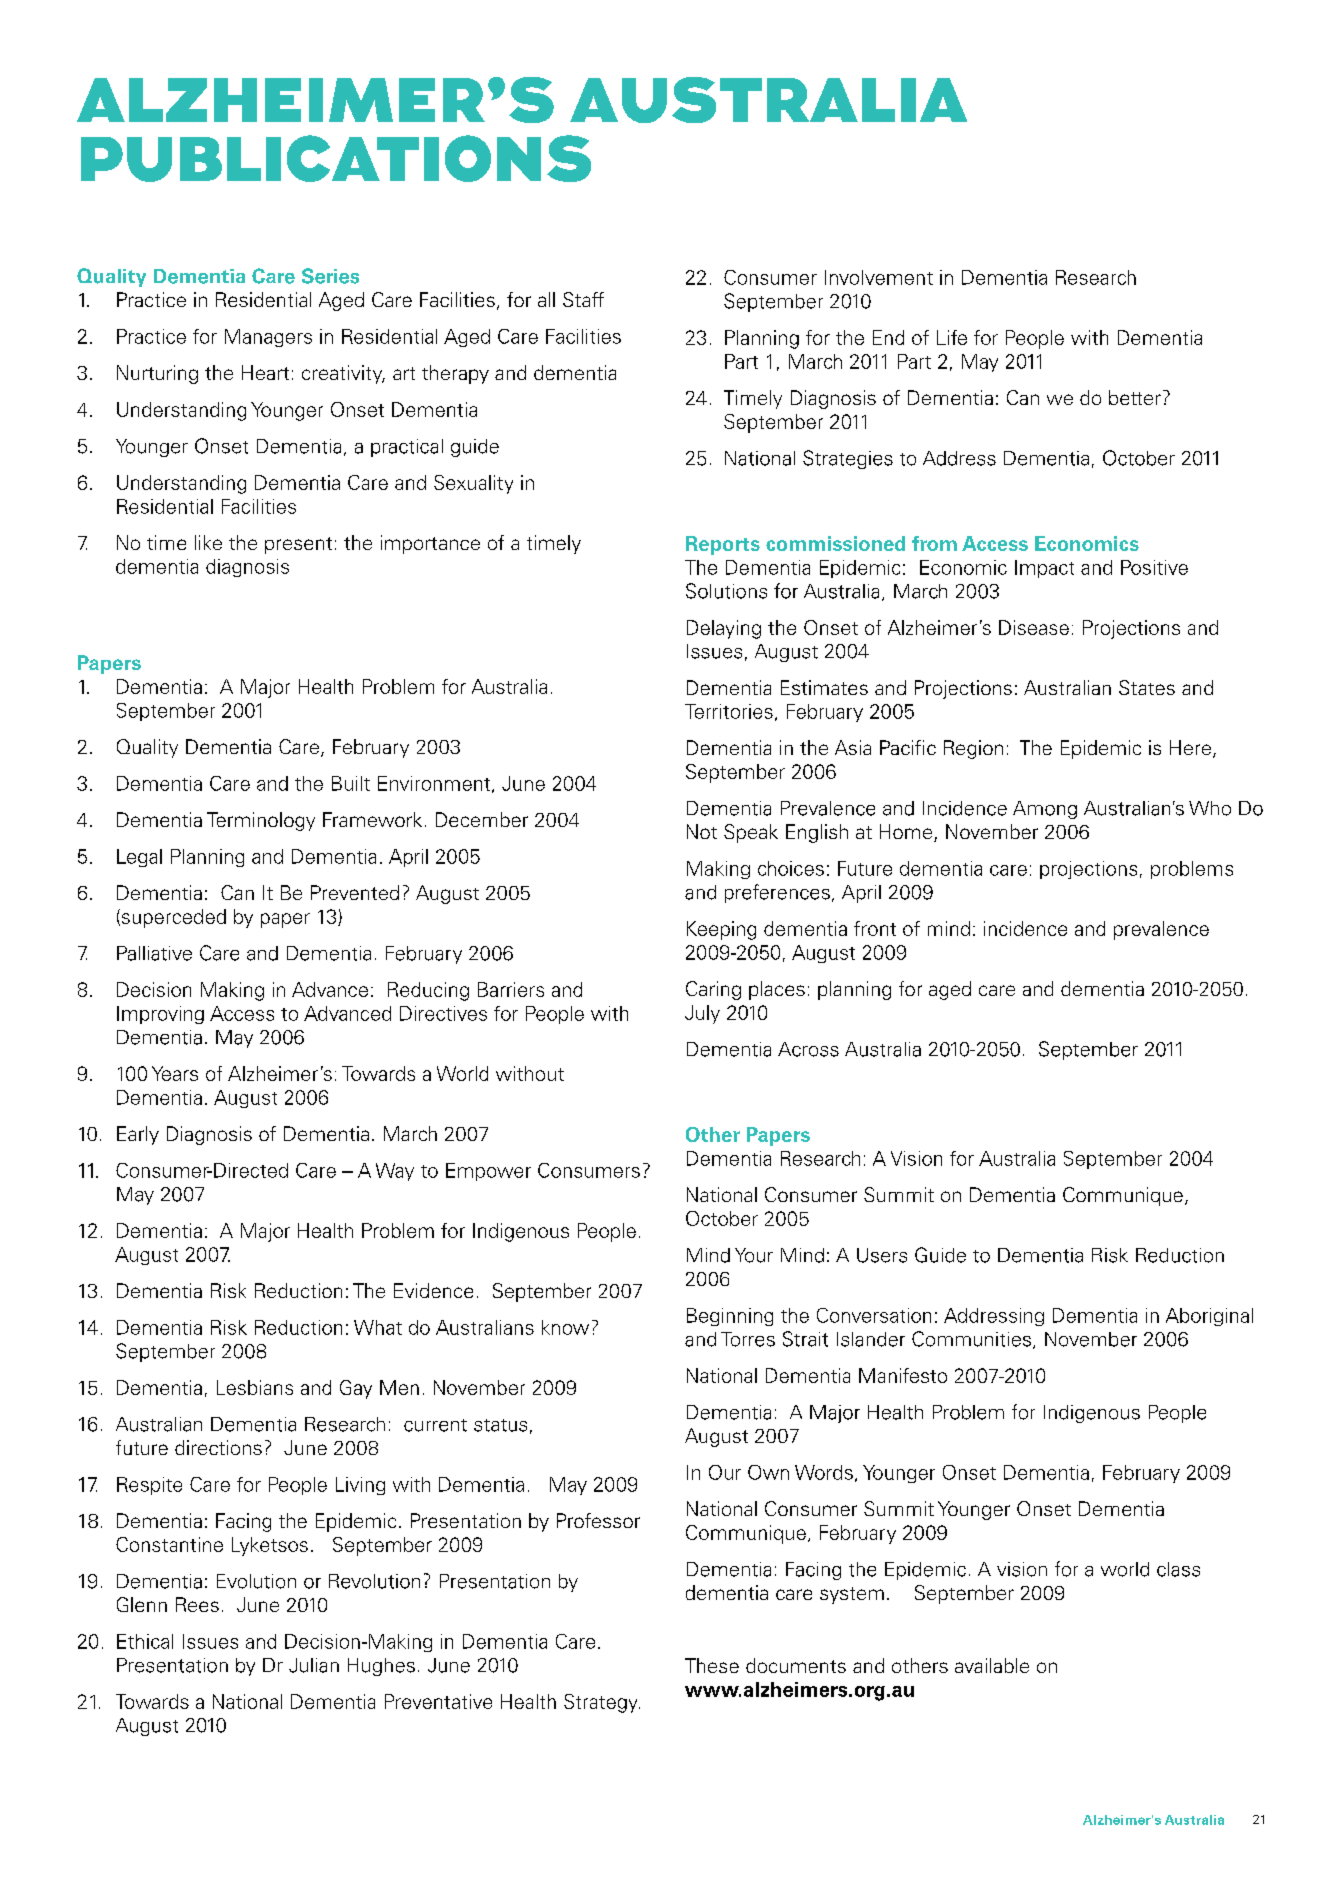 This image has height=1901, width=1344. Describe the element at coordinates (175, 1073) in the image. I see `Years` at that location.
